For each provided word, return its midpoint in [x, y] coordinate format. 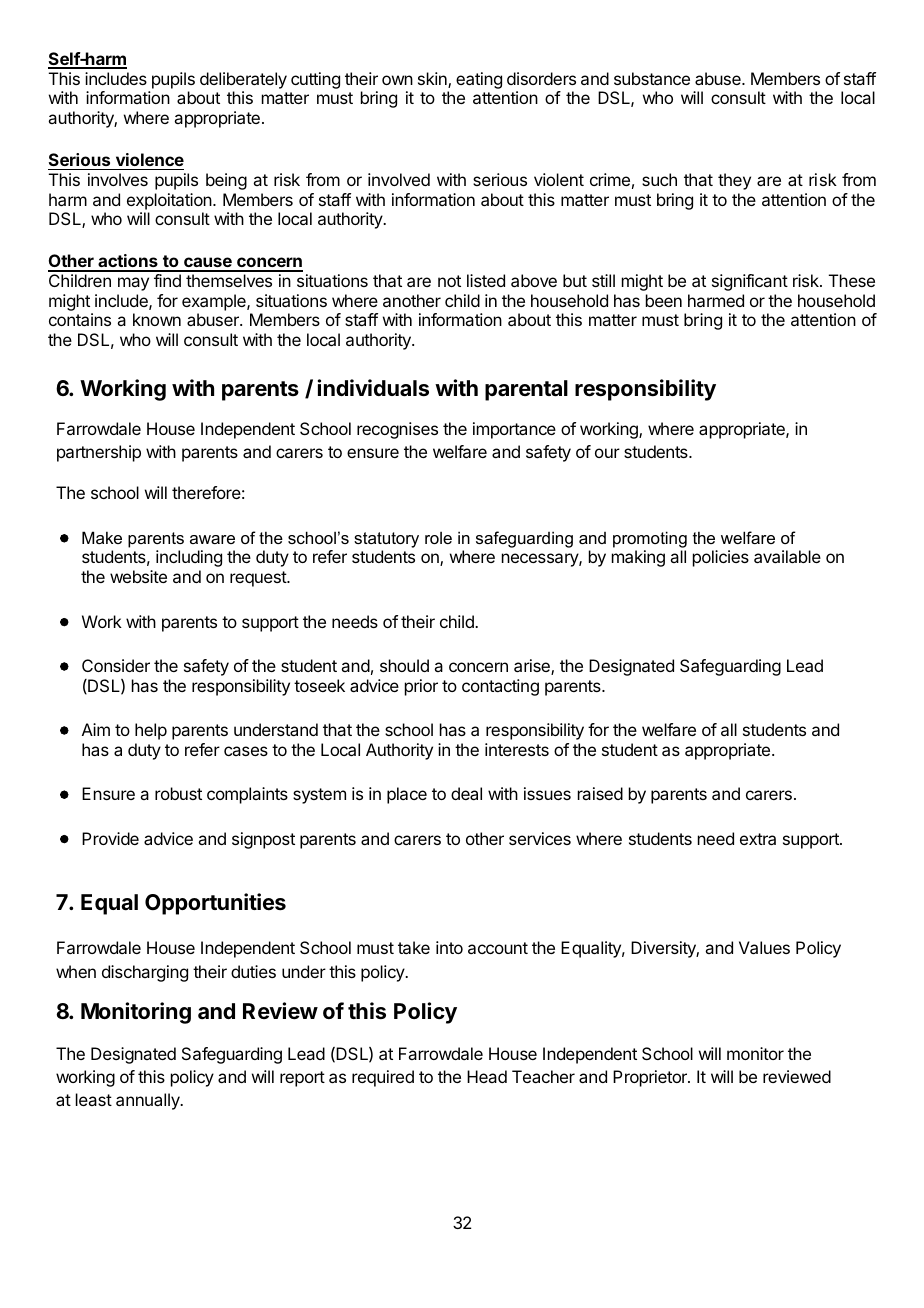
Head [487, 1076]
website [138, 576]
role [438, 538]
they [734, 181]
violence [150, 159]
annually [149, 1101]
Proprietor [651, 1078]
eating [479, 80]
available [787, 556]
